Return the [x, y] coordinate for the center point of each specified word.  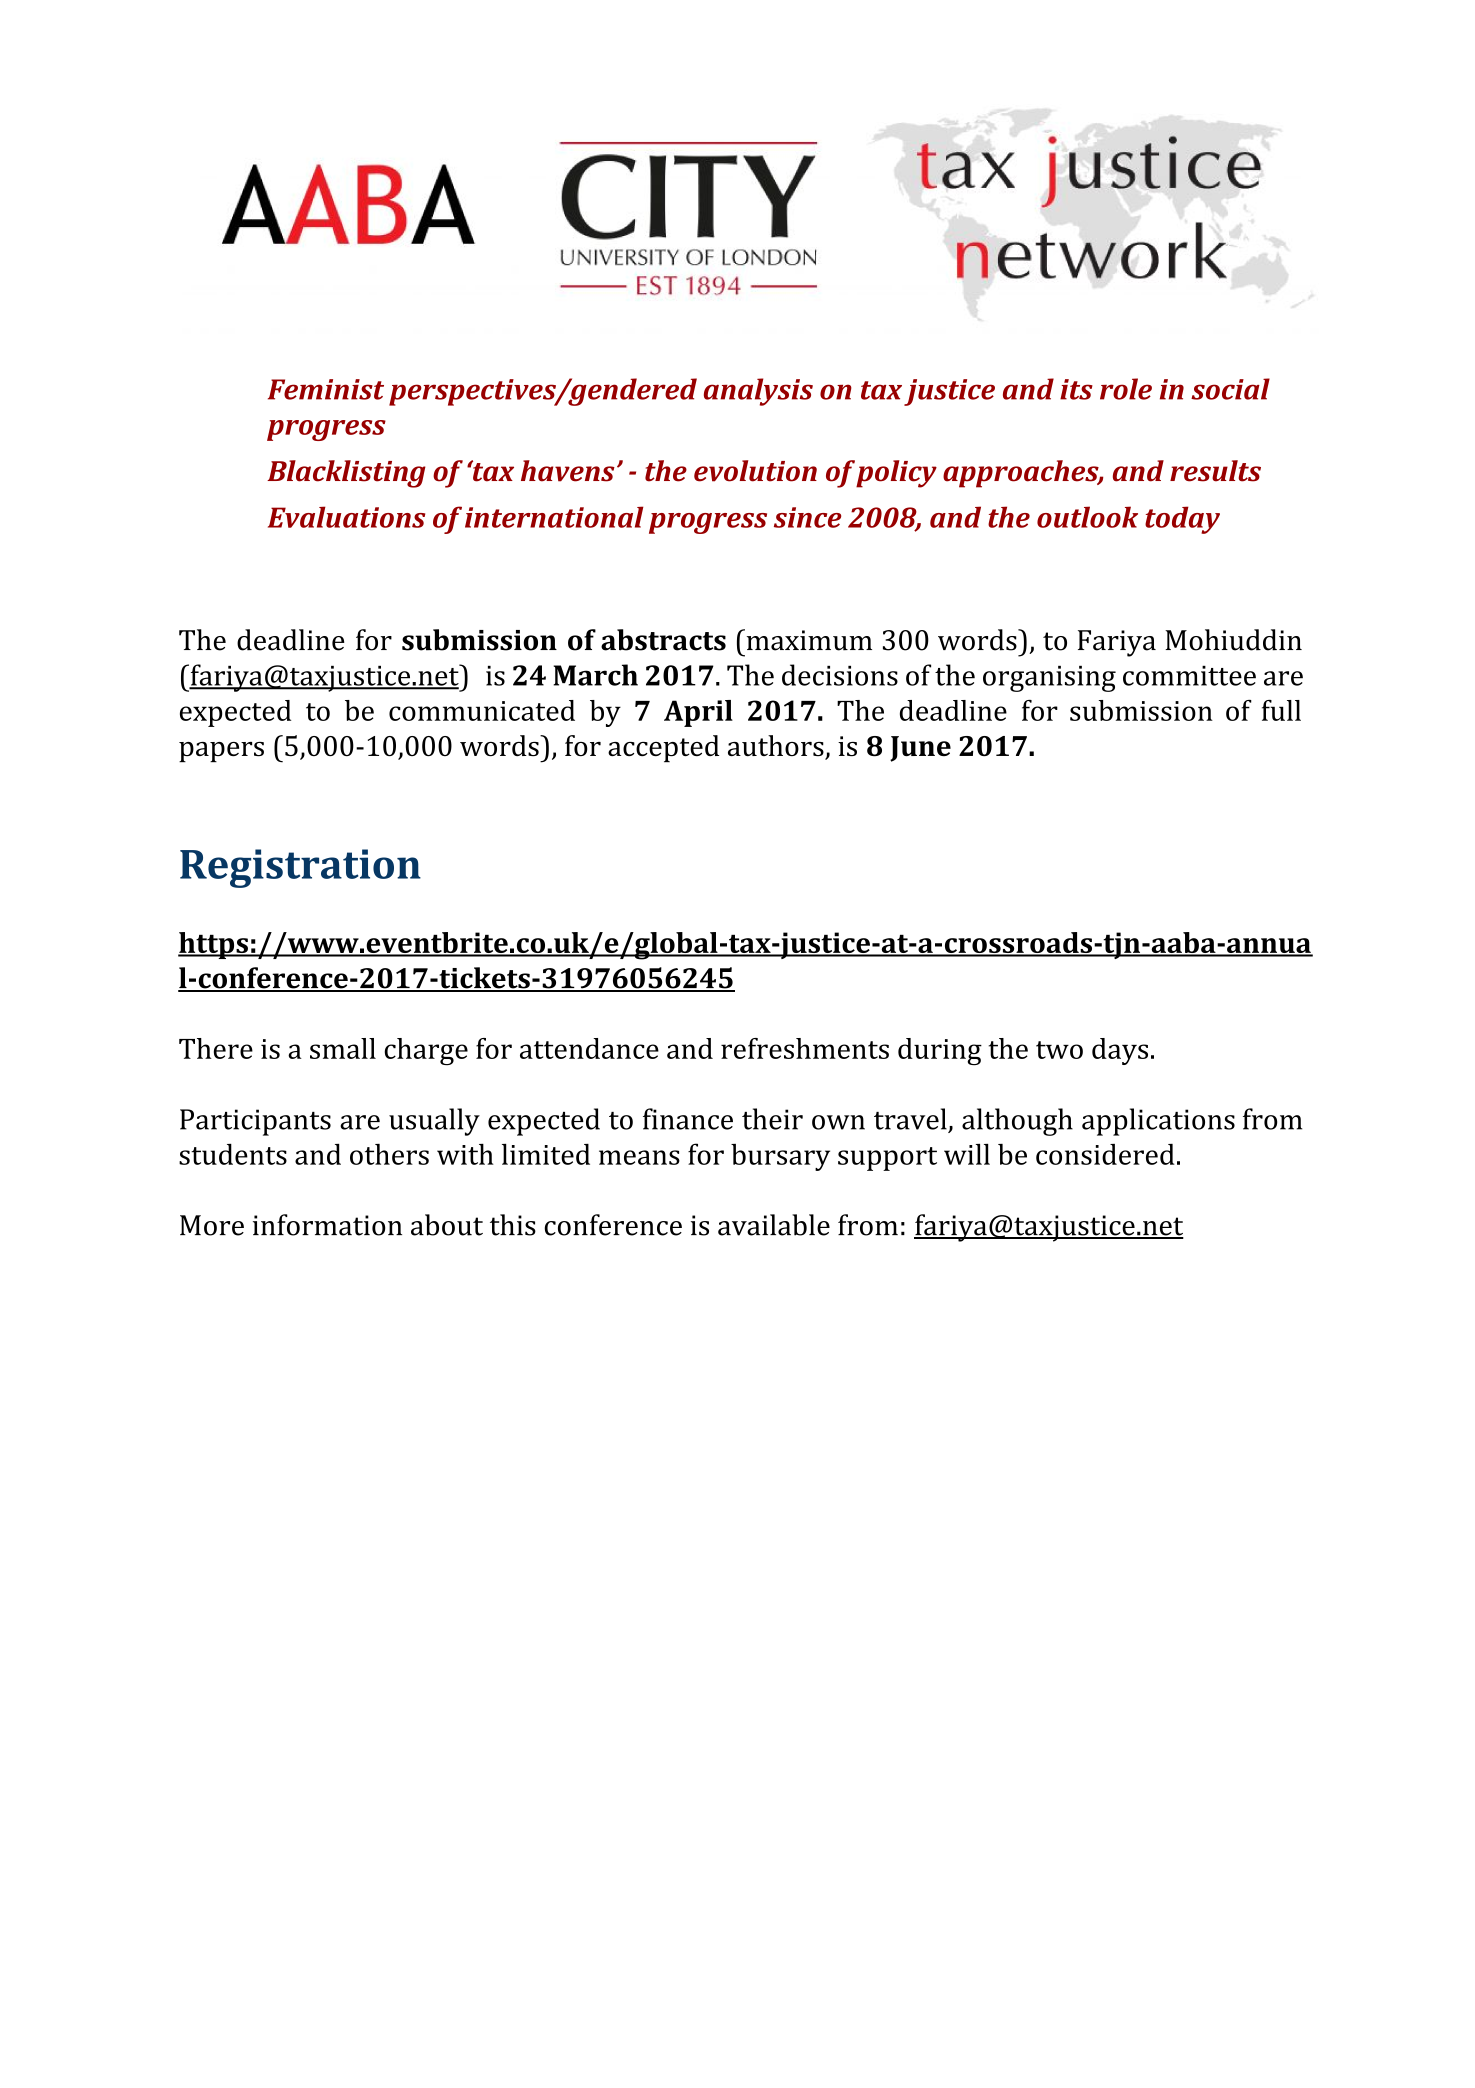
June [920, 749]
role [1126, 389]
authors [777, 747]
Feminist [326, 389]
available [774, 1225]
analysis [758, 392]
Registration [300, 868]
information [327, 1225]
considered [1105, 1154]
